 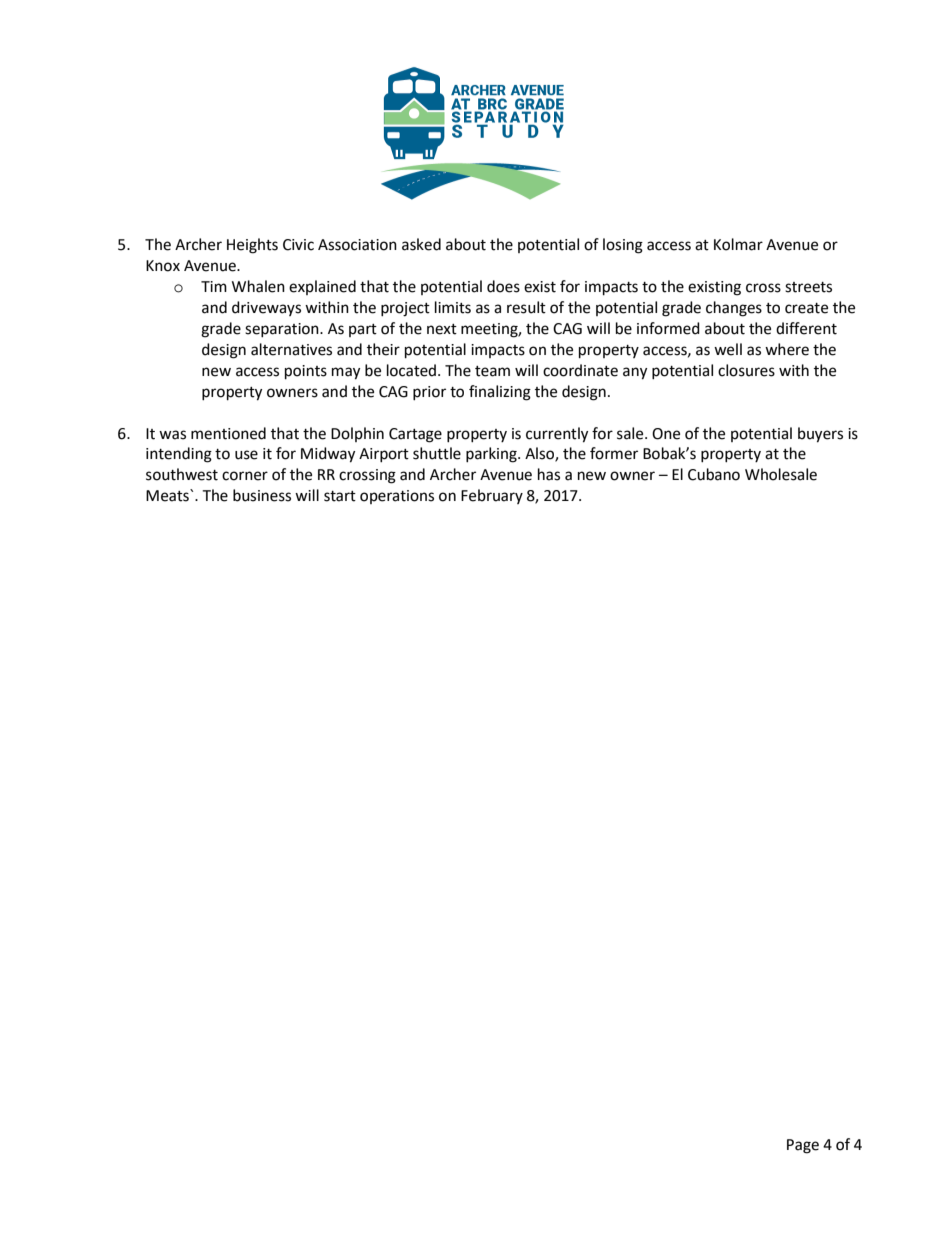 What do you see at coordinates (492, 496) in the screenshot?
I see `February` at bounding box center [492, 496].
